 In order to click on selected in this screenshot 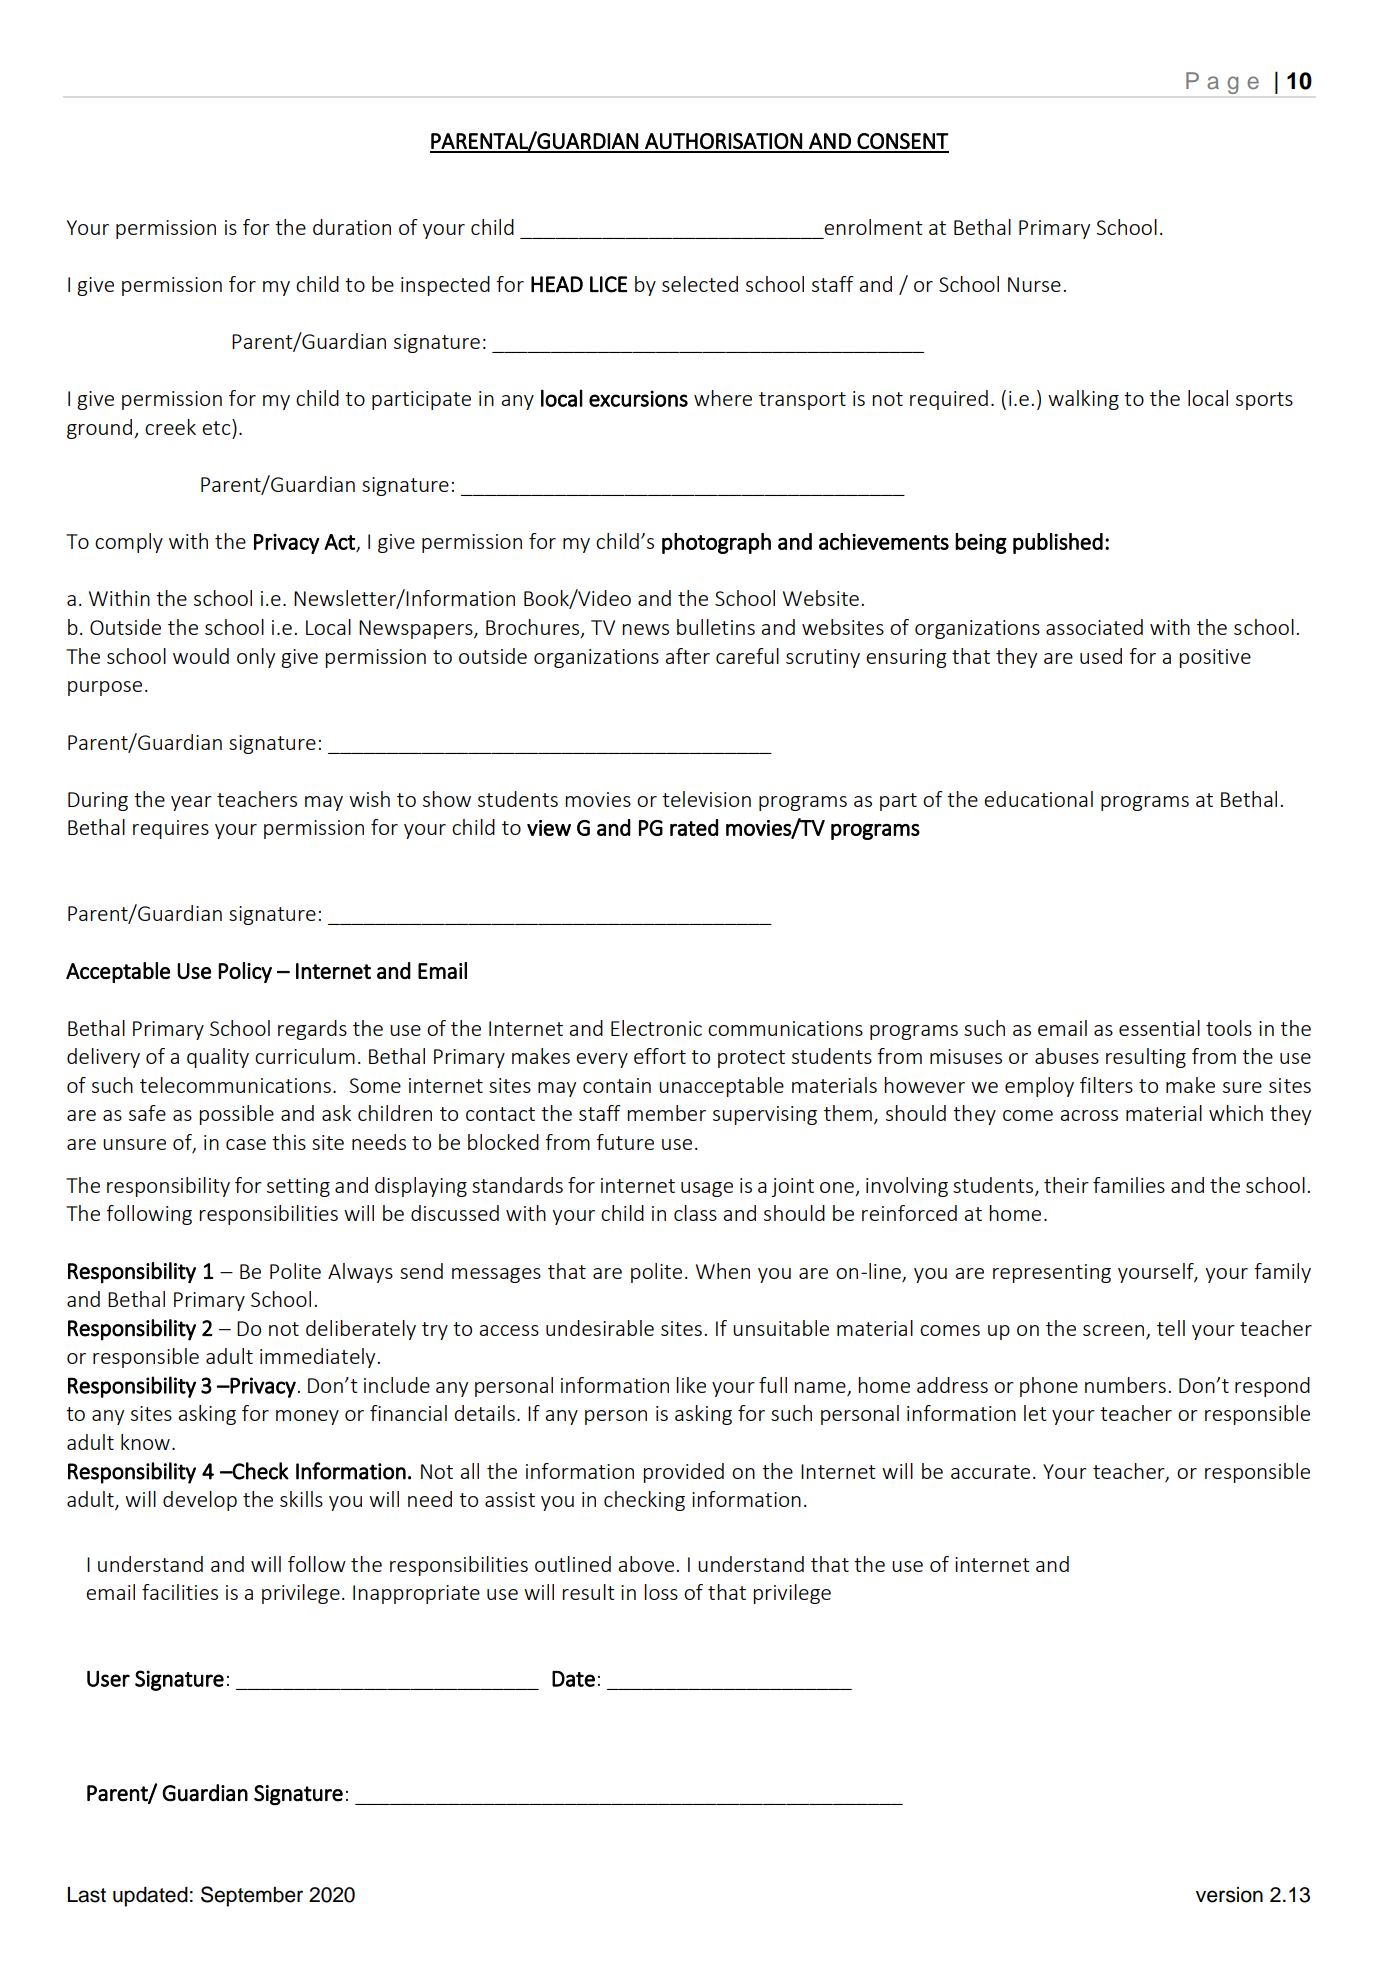, I will do `click(700, 284)`.
